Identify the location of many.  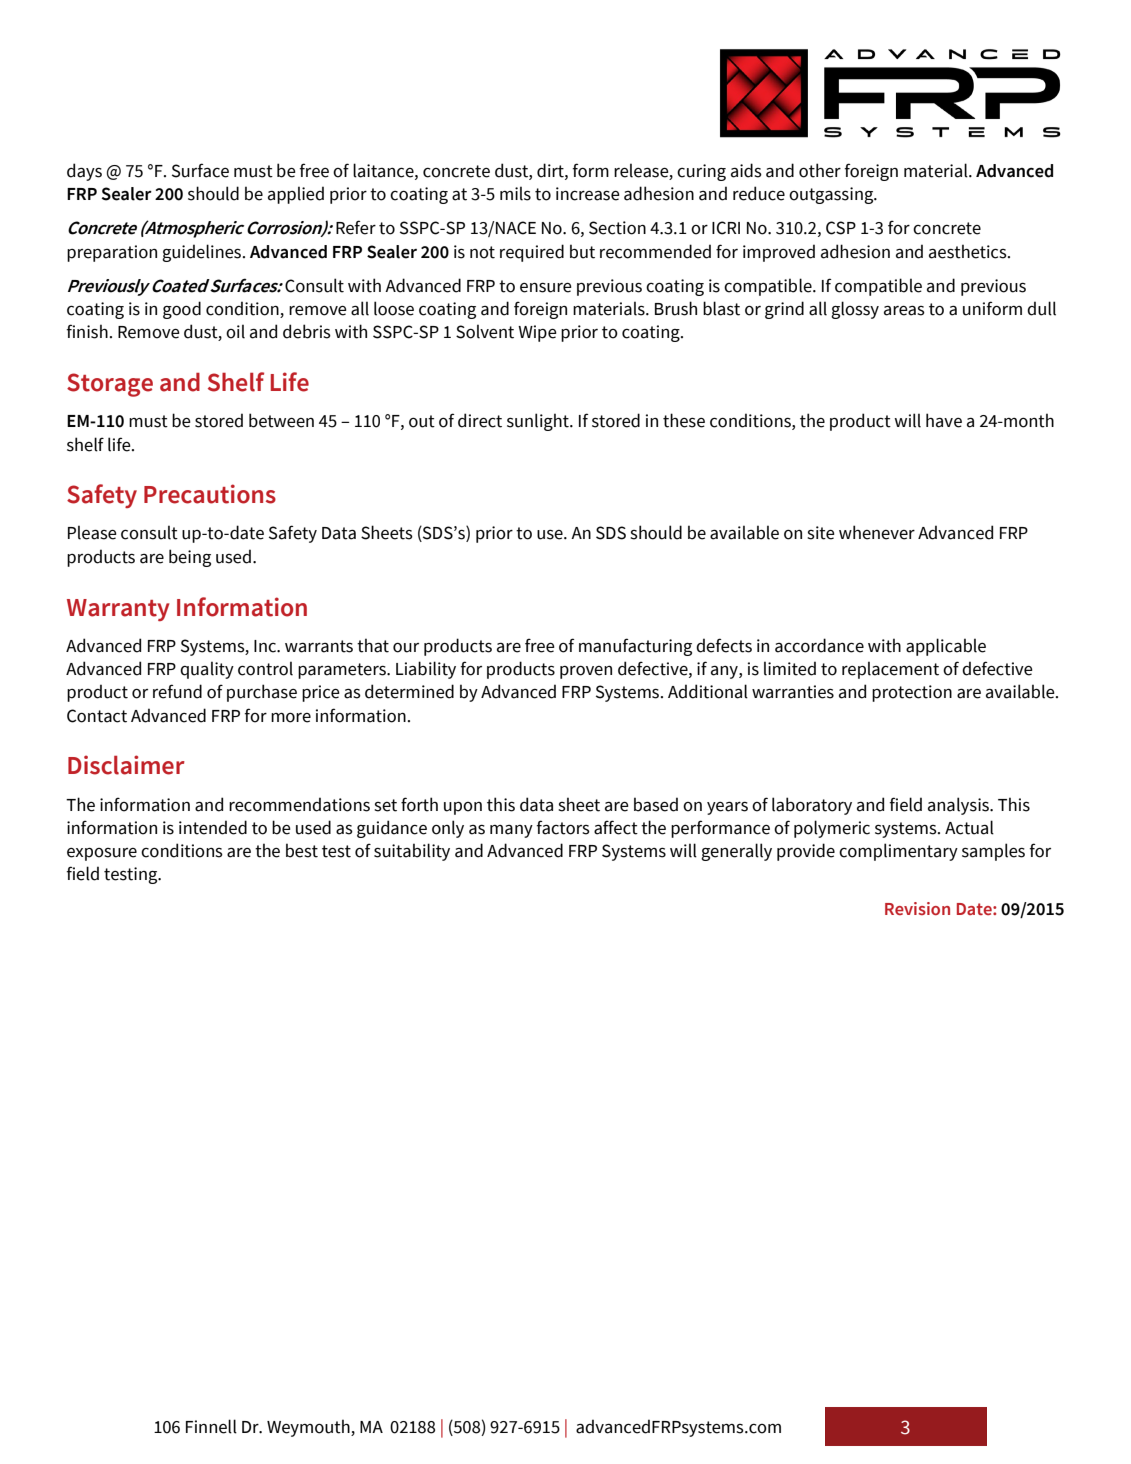
(511, 831).
